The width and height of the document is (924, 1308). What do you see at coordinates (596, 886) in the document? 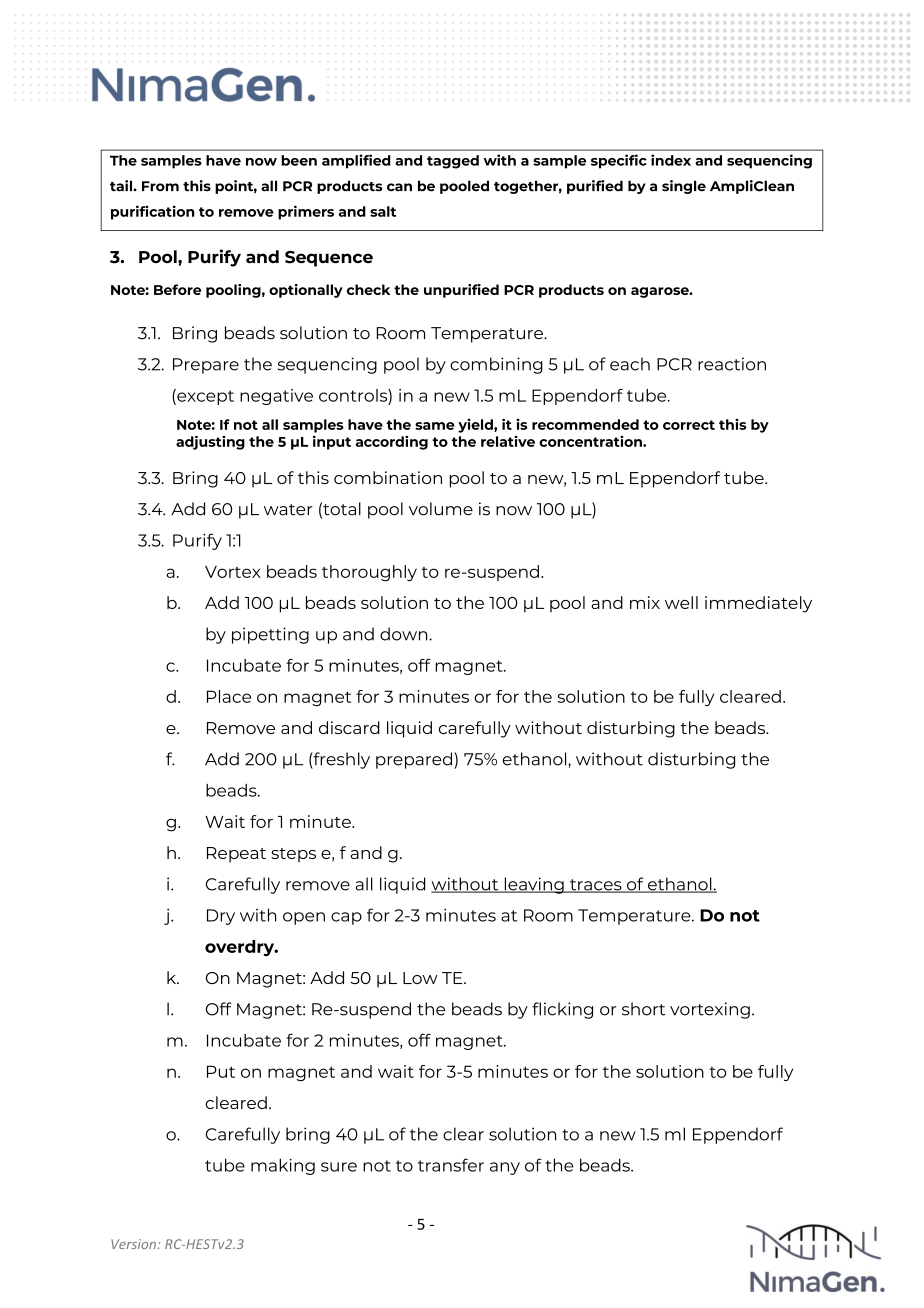
I see `traces` at bounding box center [596, 886].
